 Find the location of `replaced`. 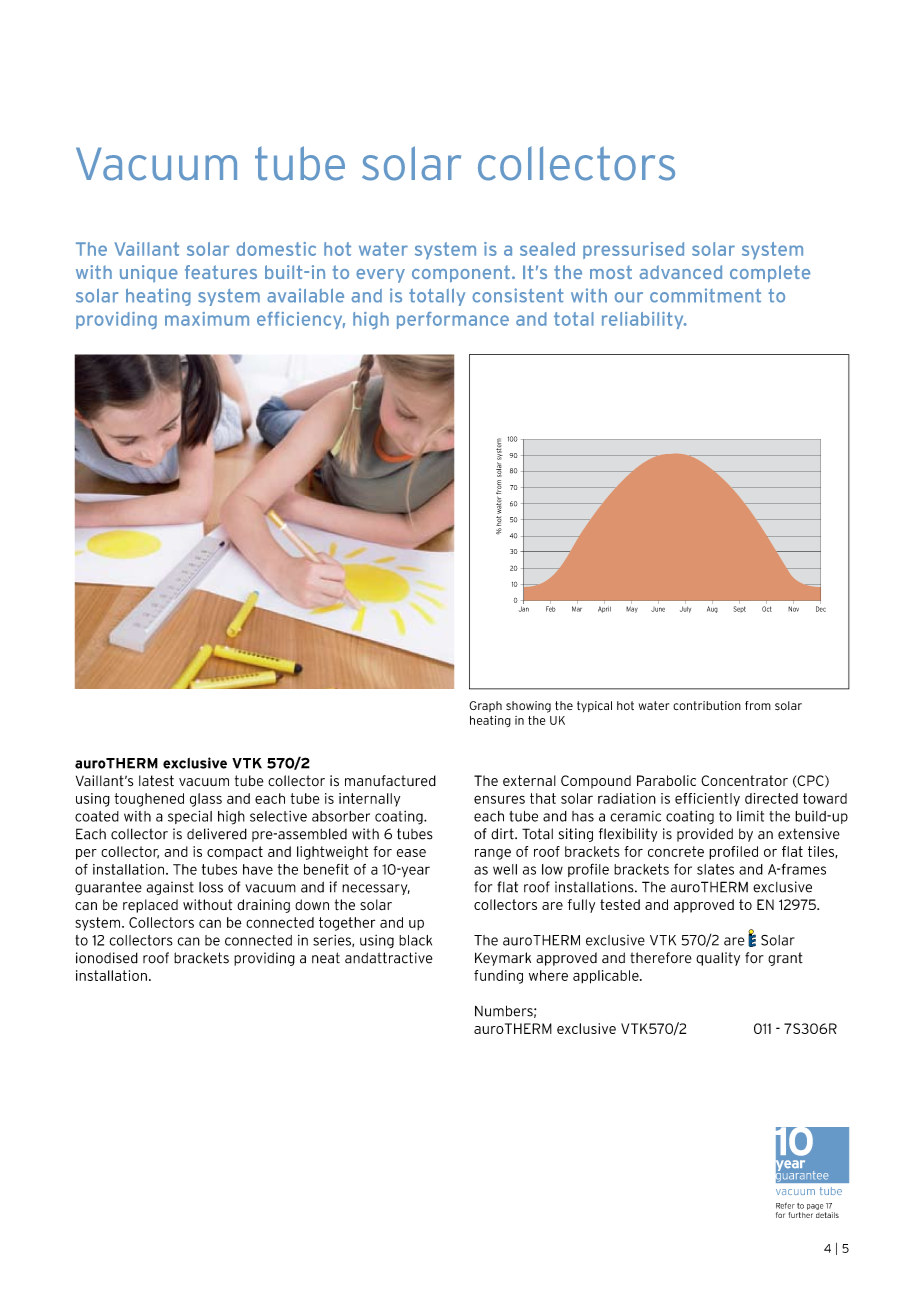

replaced is located at coordinates (150, 906).
